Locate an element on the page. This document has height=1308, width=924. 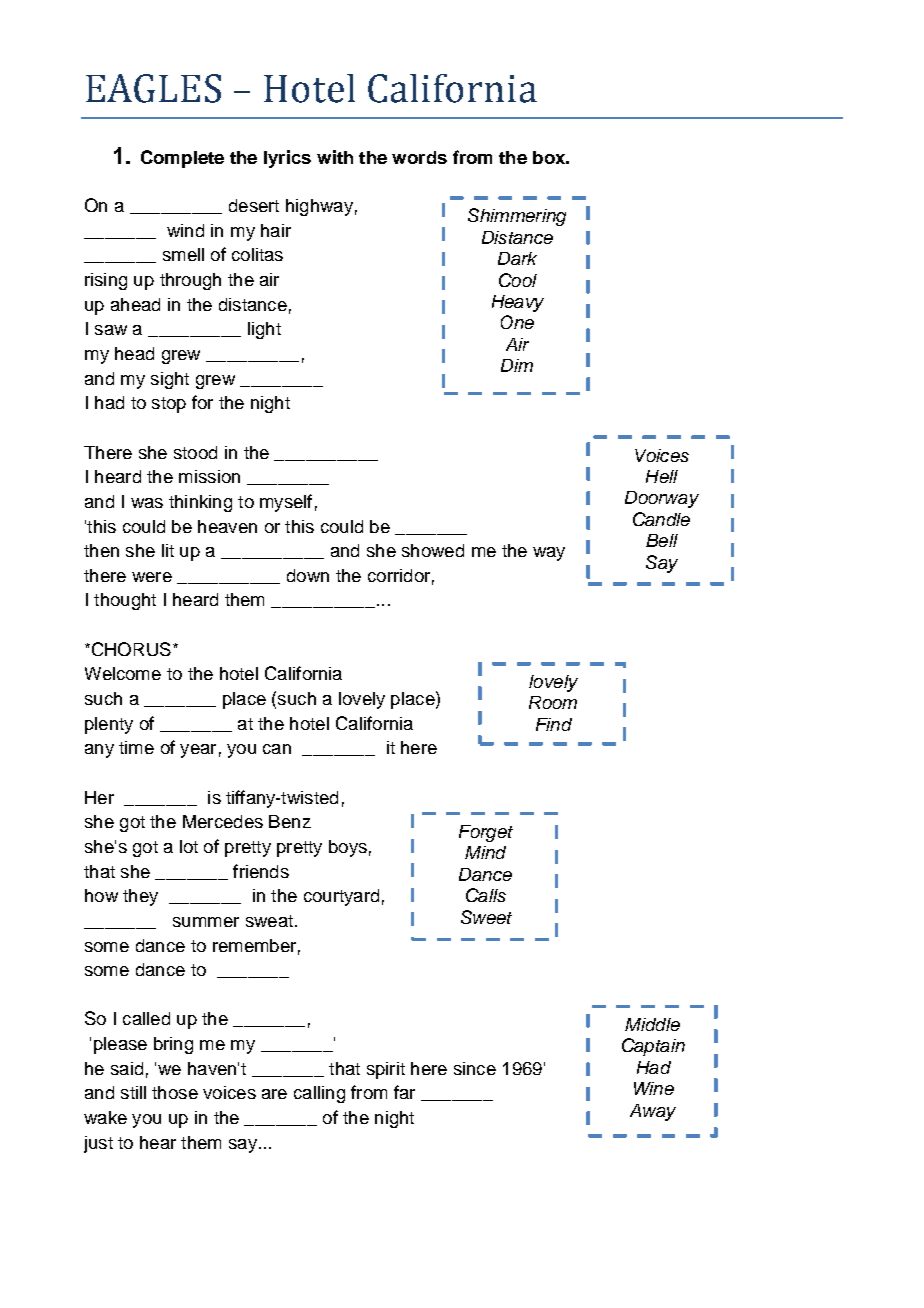
courtyard is located at coordinates (341, 897).
